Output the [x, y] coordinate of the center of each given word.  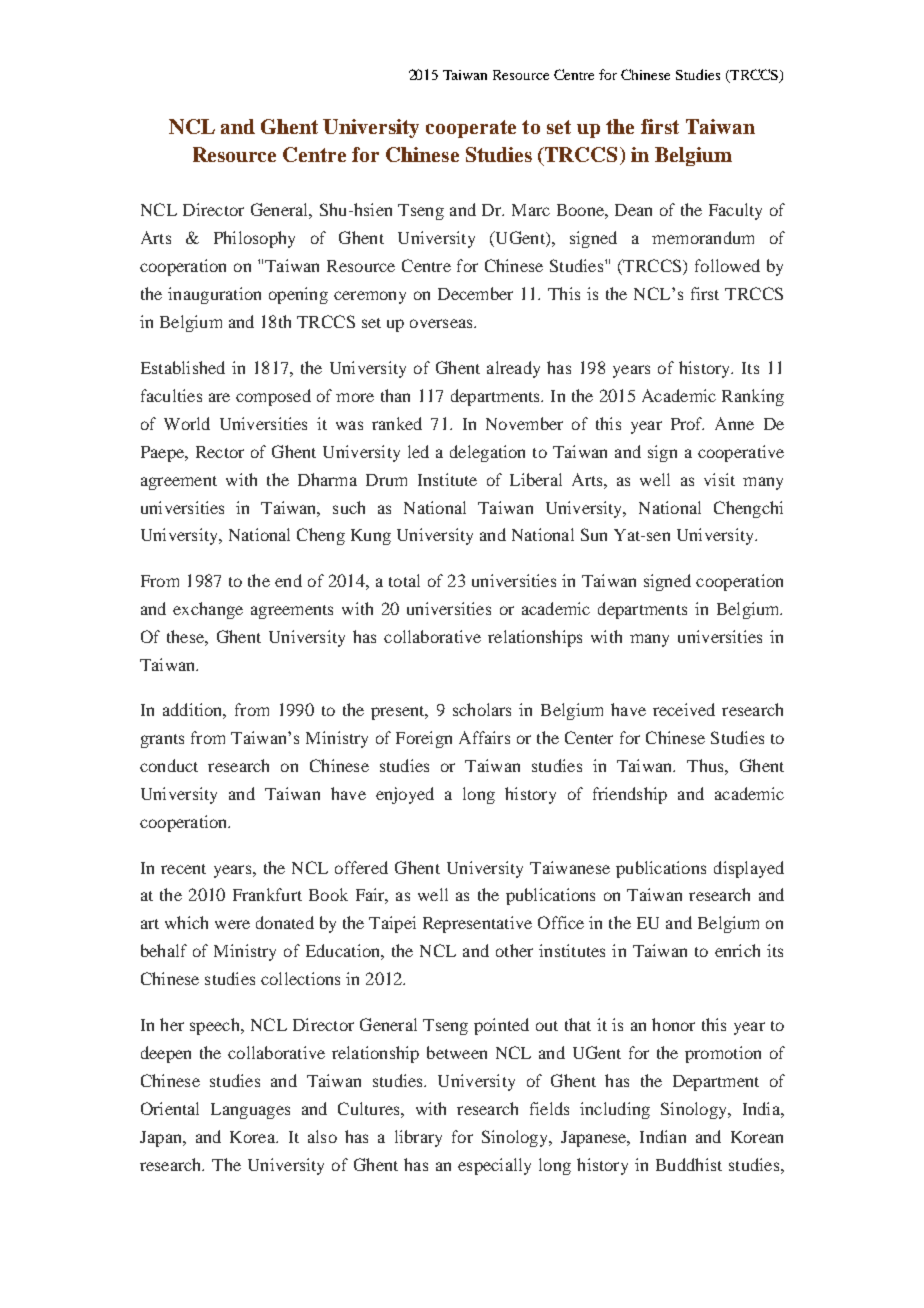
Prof [687, 423]
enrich [737, 950]
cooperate [471, 129]
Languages [250, 1111]
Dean [633, 210]
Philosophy [254, 239]
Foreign [424, 739]
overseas [442, 323]
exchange [208, 610]
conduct [169, 765]
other [514, 950]
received [684, 709]
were [232, 924]
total [404, 580]
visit [719, 479]
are [219, 397]
